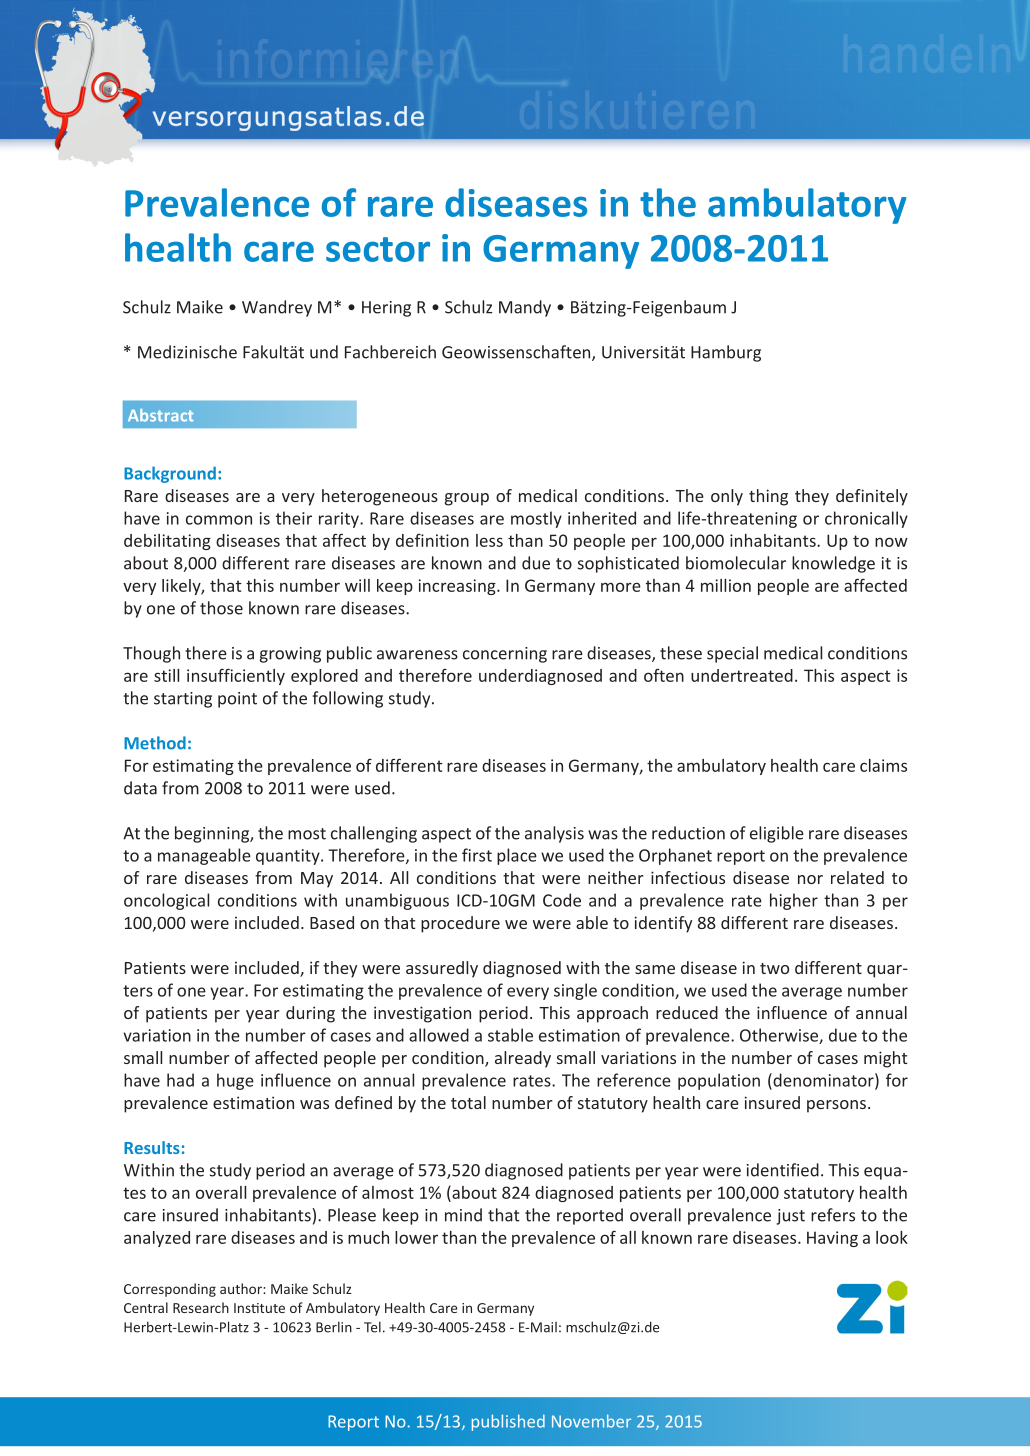 This screenshot has width=1030, height=1456. I want to click on huge, so click(235, 1081).
